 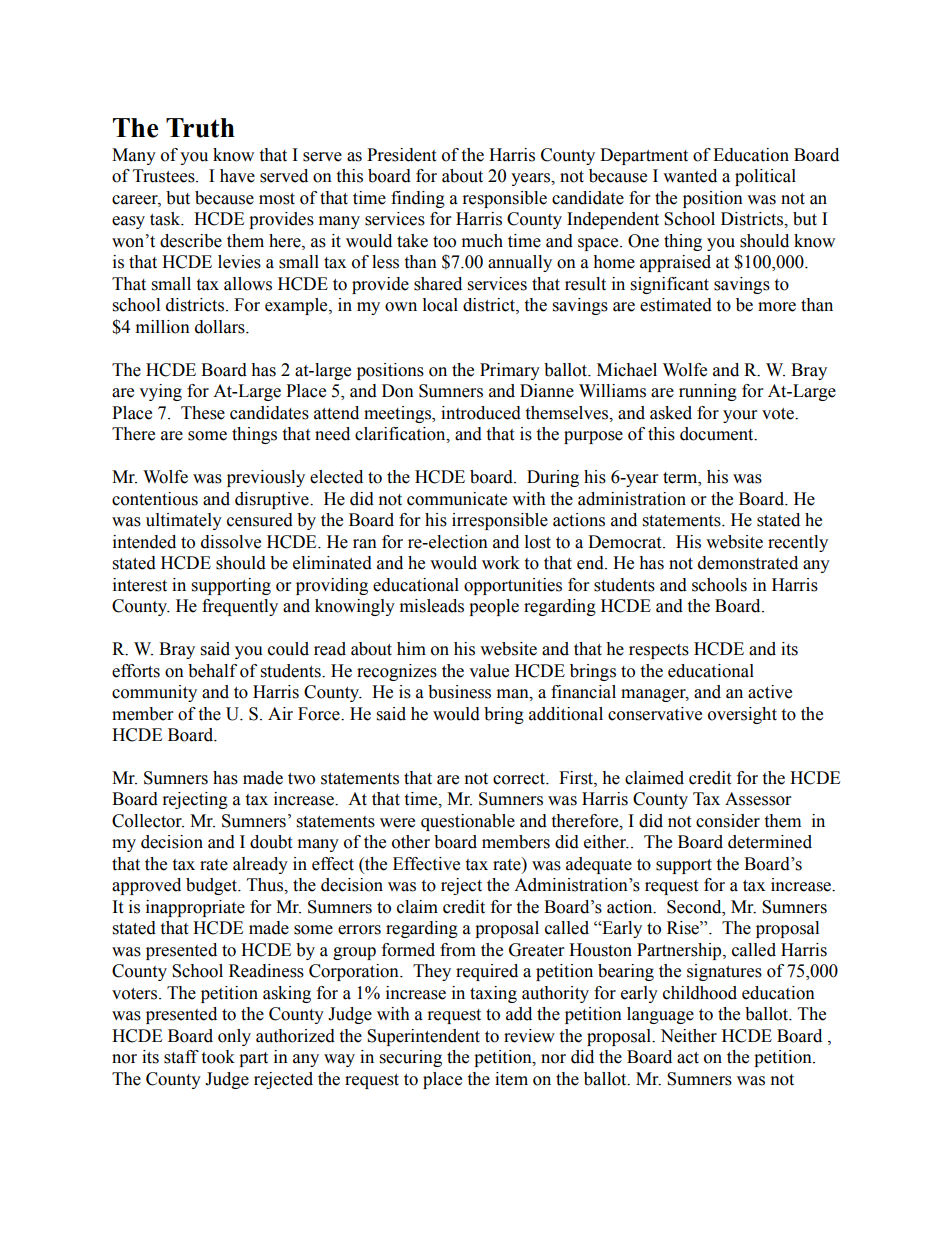 What do you see at coordinates (221, 327) in the page?
I see `dollars` at bounding box center [221, 327].
